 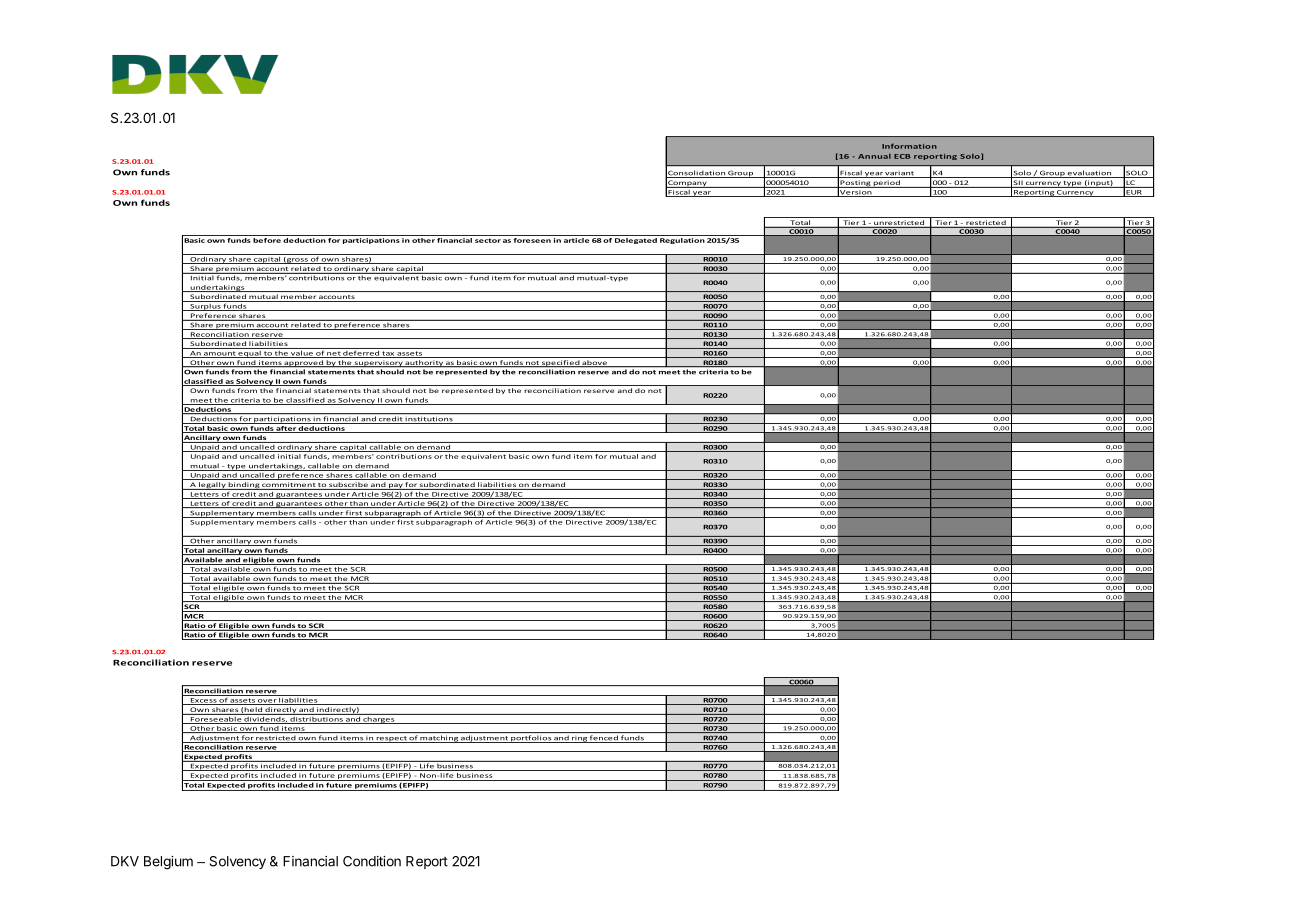 What do you see at coordinates (636, 241) in the screenshot?
I see `Delegated` at bounding box center [636, 241].
